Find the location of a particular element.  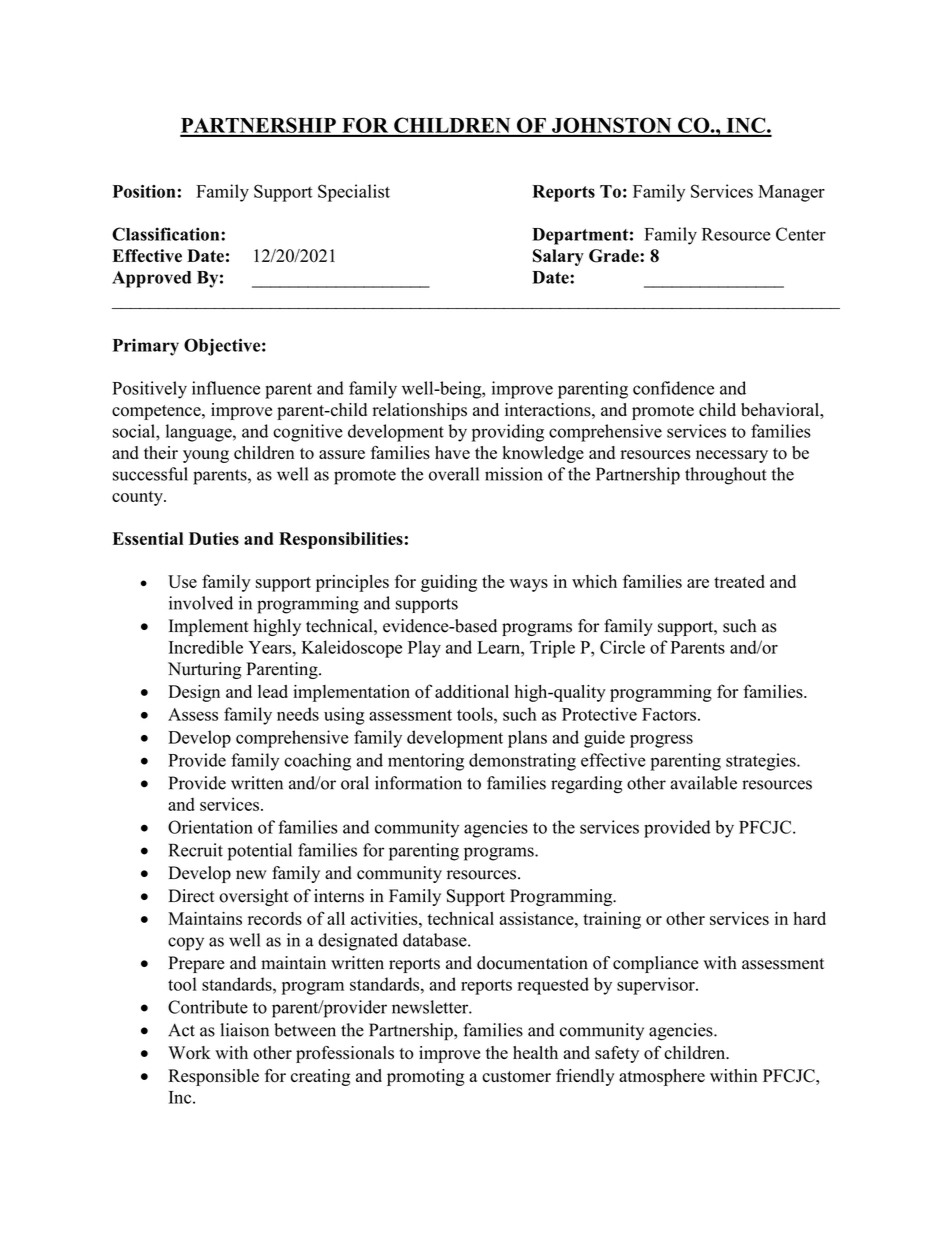

Salary is located at coordinates (558, 257).
